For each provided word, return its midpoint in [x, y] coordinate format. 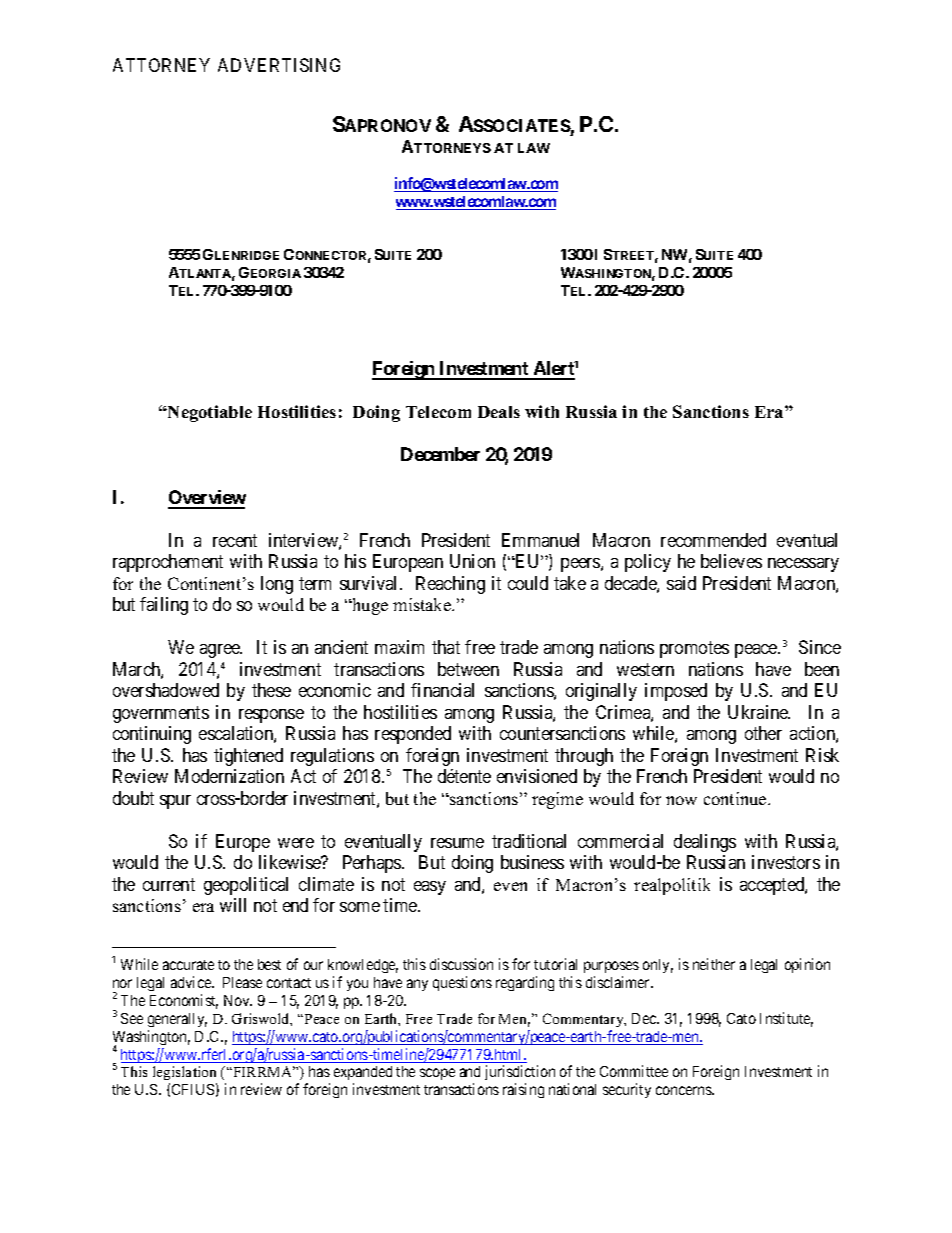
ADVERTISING [279, 65]
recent [235, 540]
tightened [248, 757]
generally [177, 1020]
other [763, 733]
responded [413, 735]
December [440, 454]
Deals [499, 412]
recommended [713, 540]
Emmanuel [540, 540]
